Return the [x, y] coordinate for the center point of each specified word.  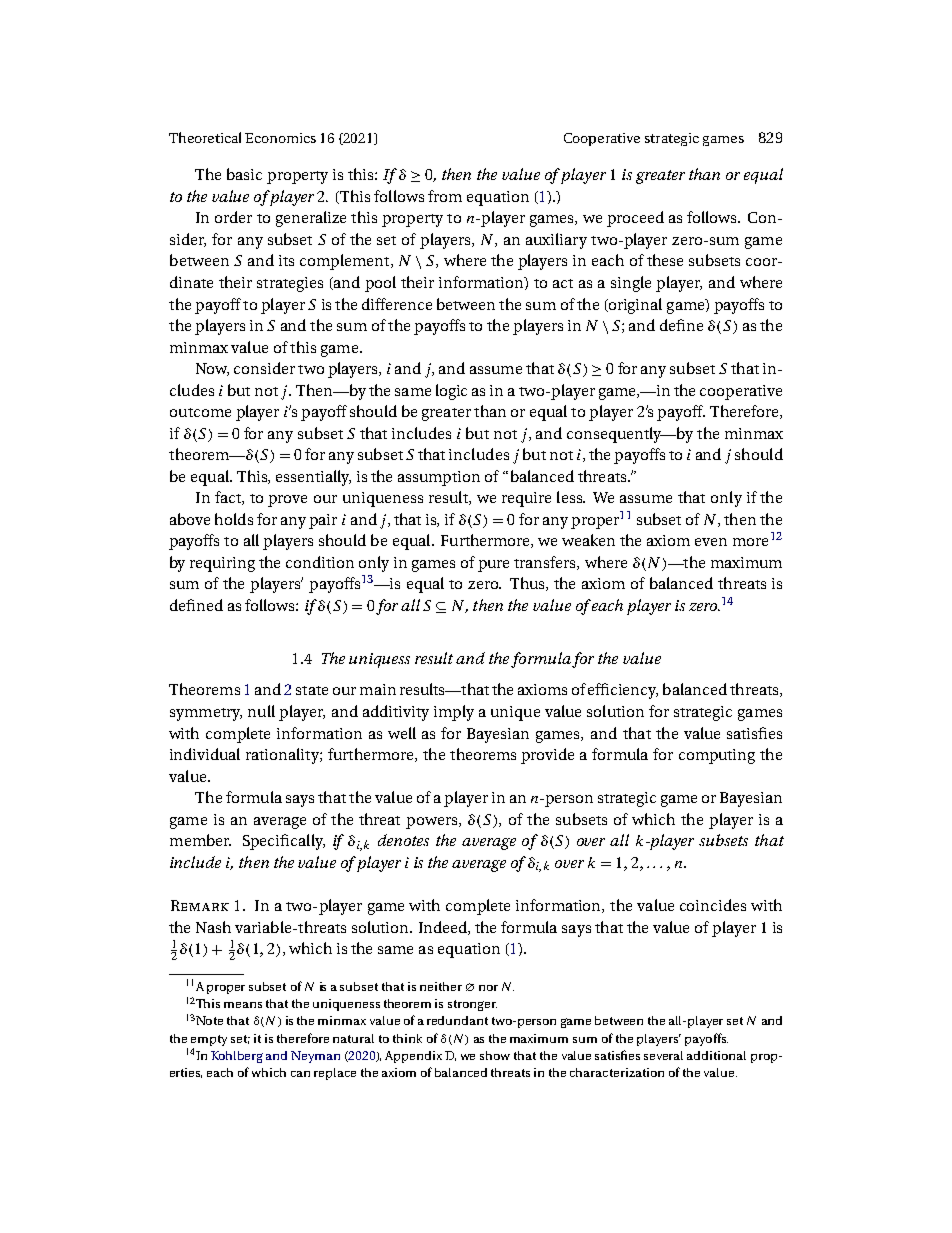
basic [244, 174]
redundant [457, 1020]
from [445, 196]
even [711, 542]
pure [493, 566]
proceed [635, 219]
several [663, 1055]
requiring [222, 564]
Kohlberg [237, 1057]
